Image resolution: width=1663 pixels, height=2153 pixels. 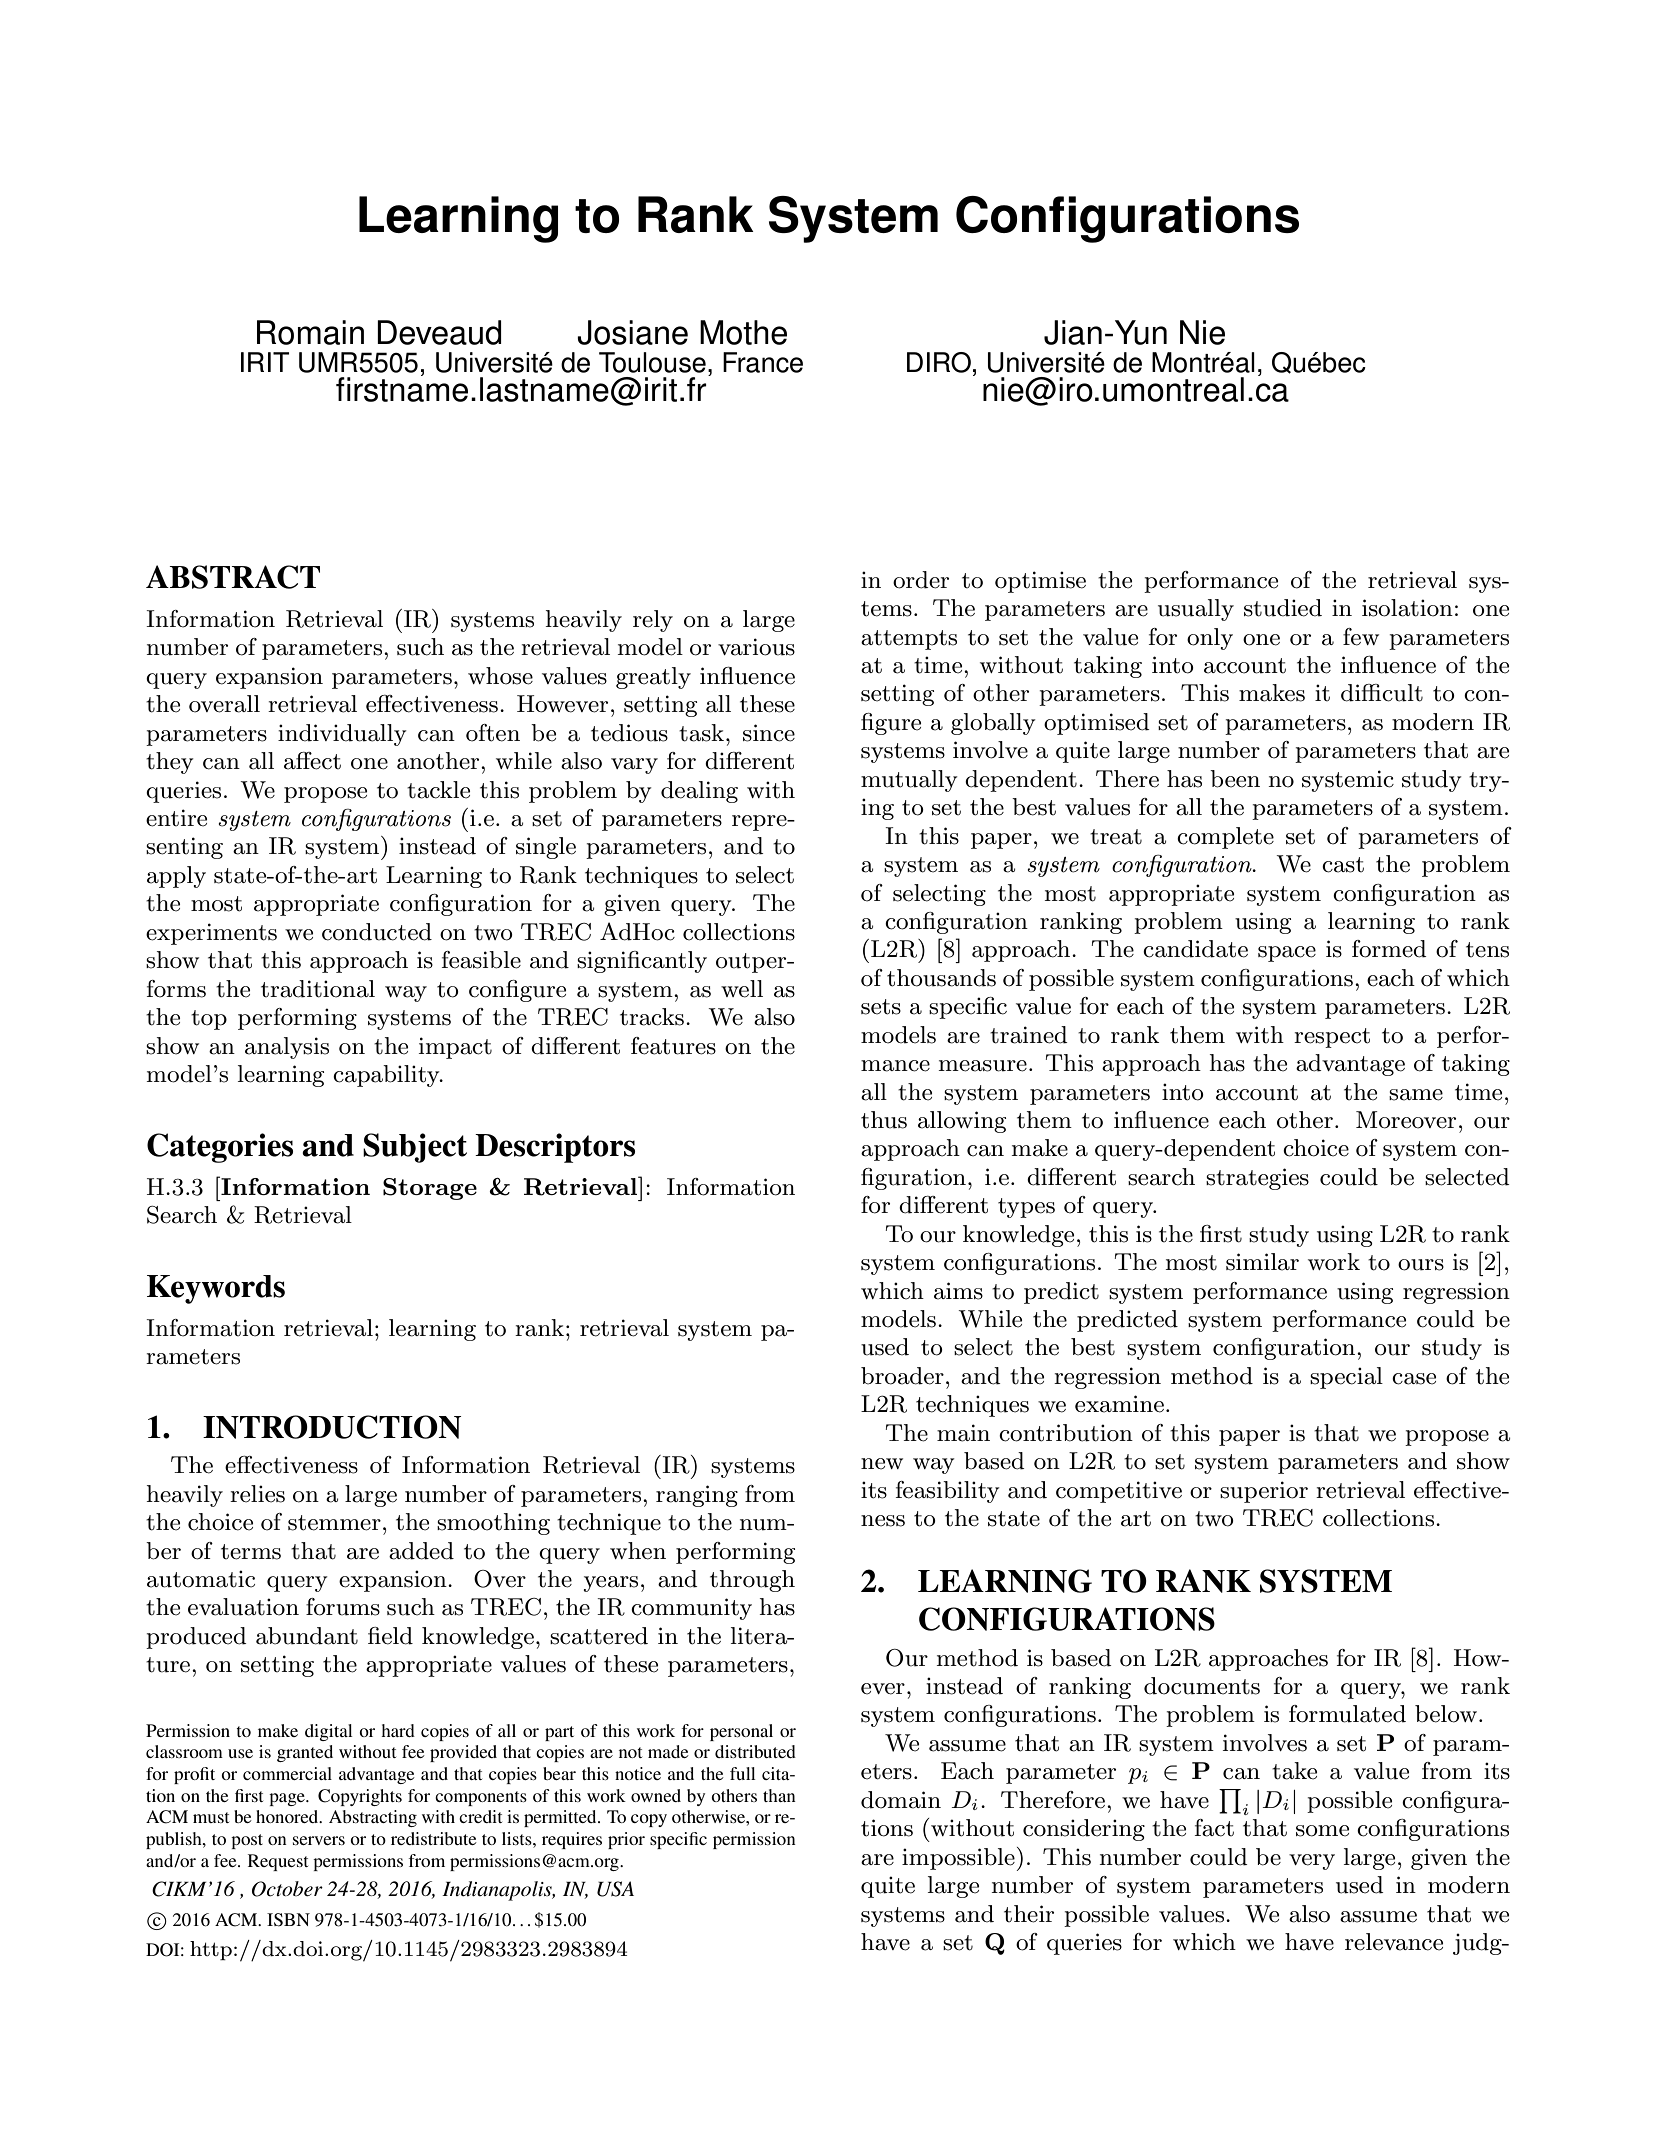 I want to click on very, so click(x=1312, y=1862).
